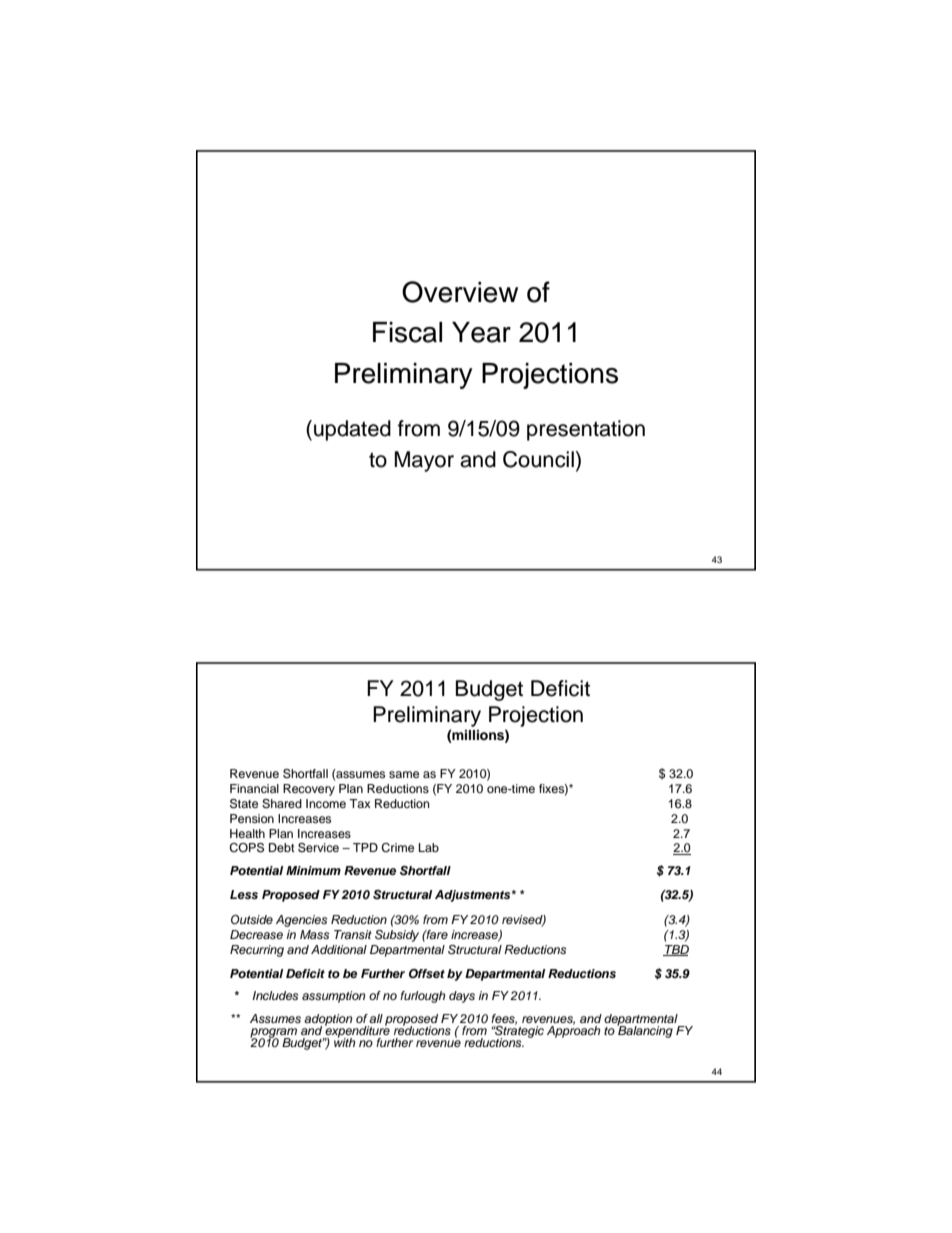 The image size is (952, 1233). I want to click on Recovery, so click(309, 790).
